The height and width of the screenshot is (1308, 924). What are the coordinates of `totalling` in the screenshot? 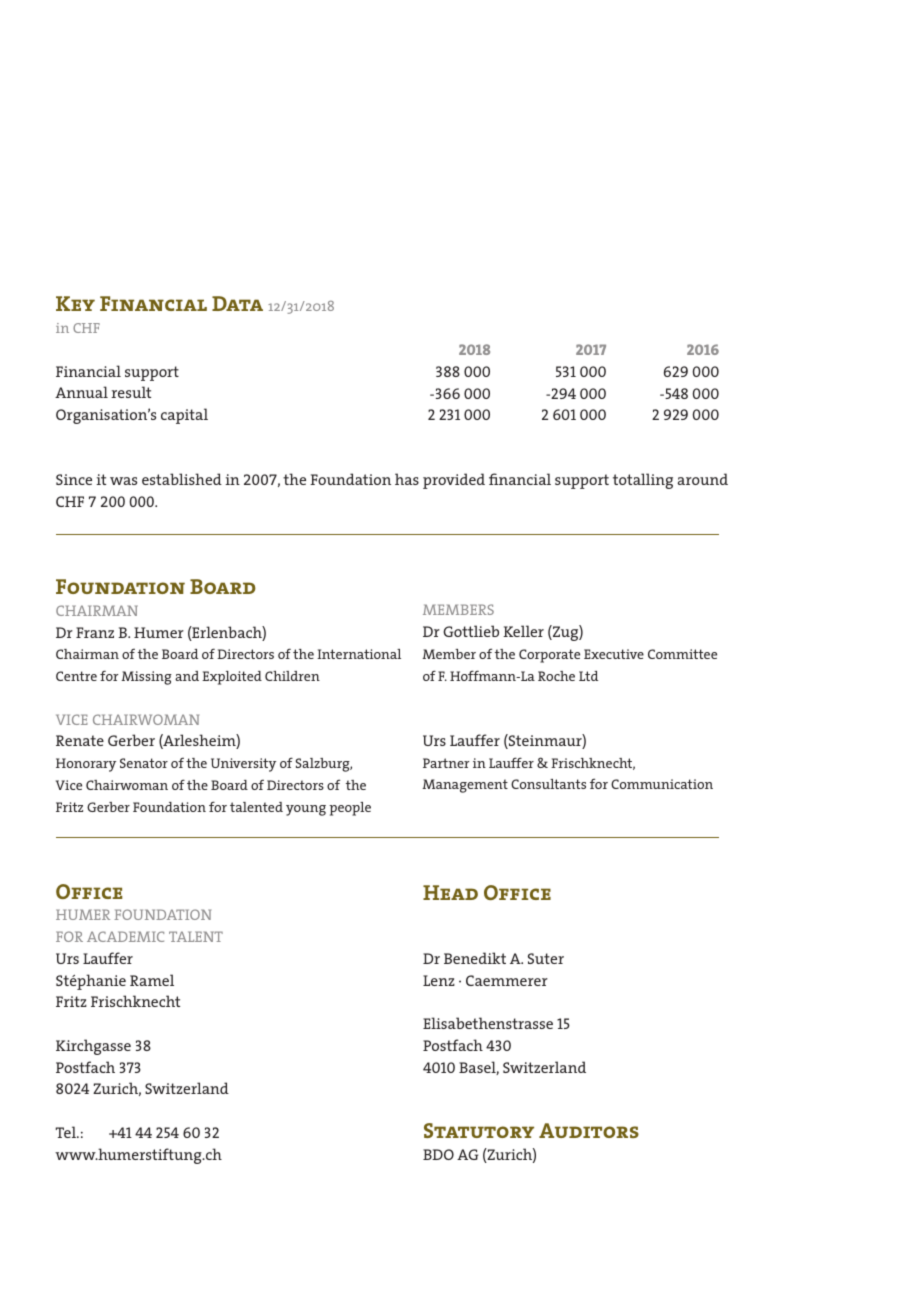 It's located at (643, 481).
